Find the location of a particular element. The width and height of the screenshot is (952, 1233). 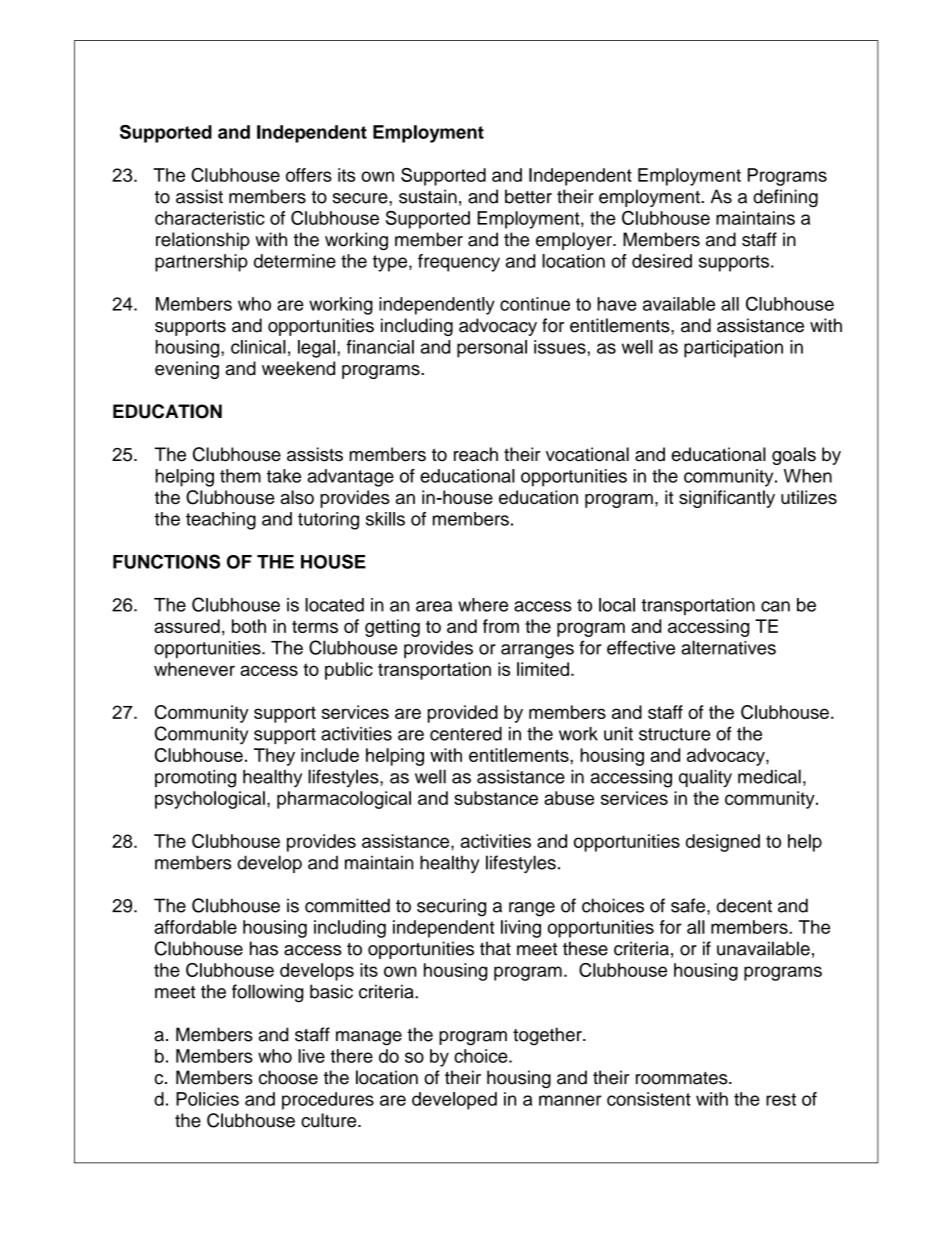

them is located at coordinates (240, 476).
